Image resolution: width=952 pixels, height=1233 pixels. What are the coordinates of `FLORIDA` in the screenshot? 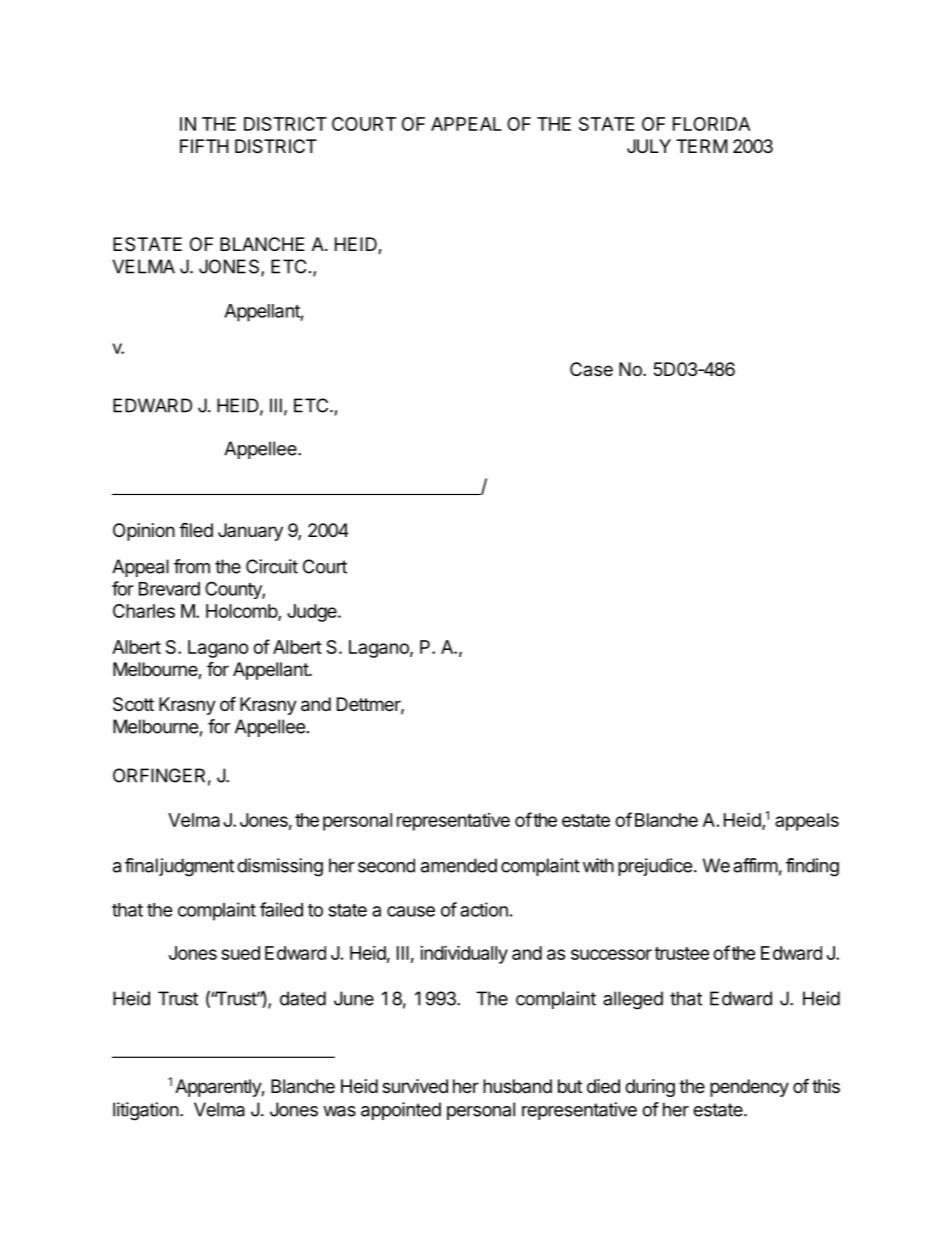 It's located at (712, 124).
